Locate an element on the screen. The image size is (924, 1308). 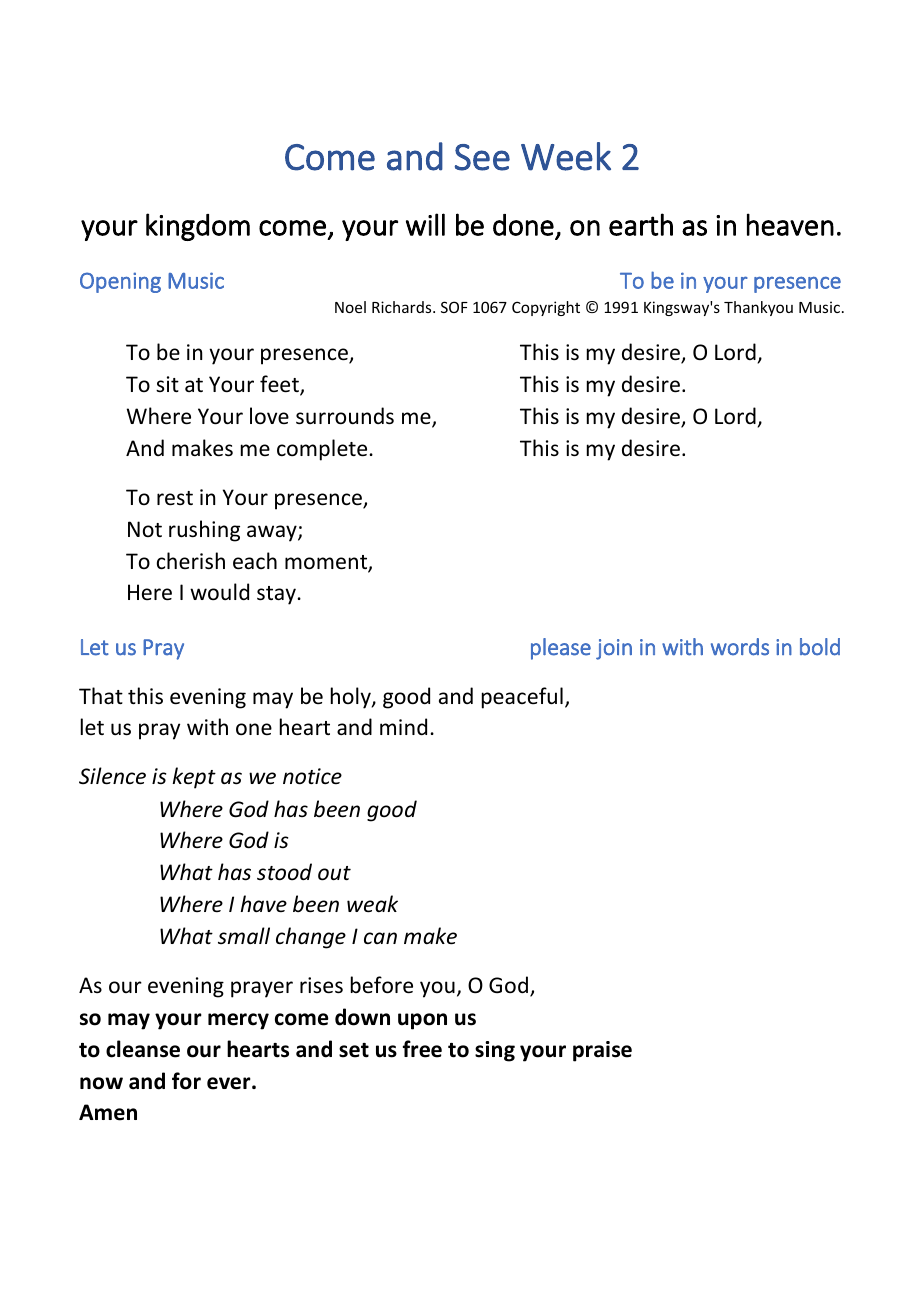
heaven is located at coordinates (790, 224).
